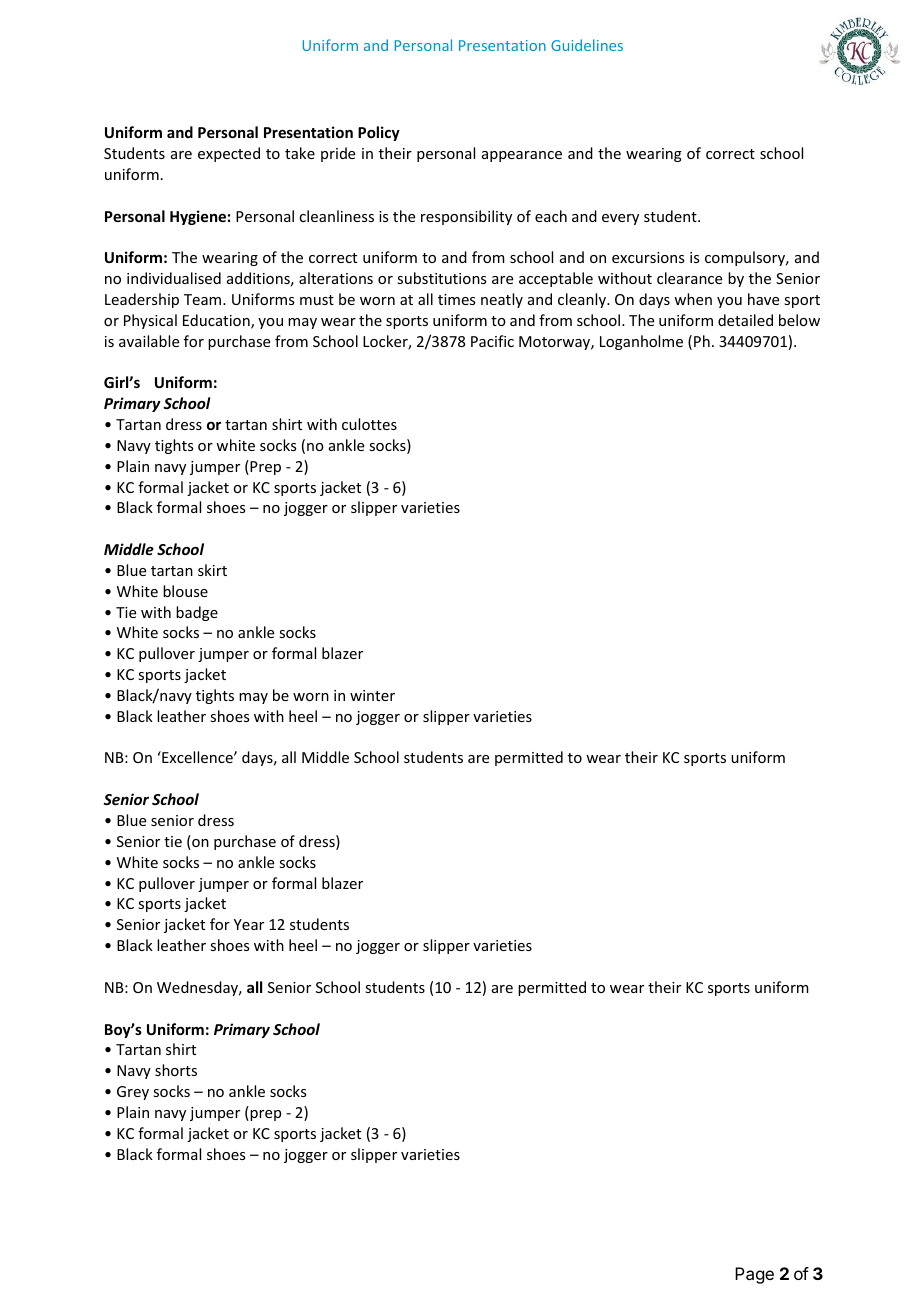 This image has height=1307, width=924. What do you see at coordinates (522, 156) in the image?
I see `appearance` at bounding box center [522, 156].
